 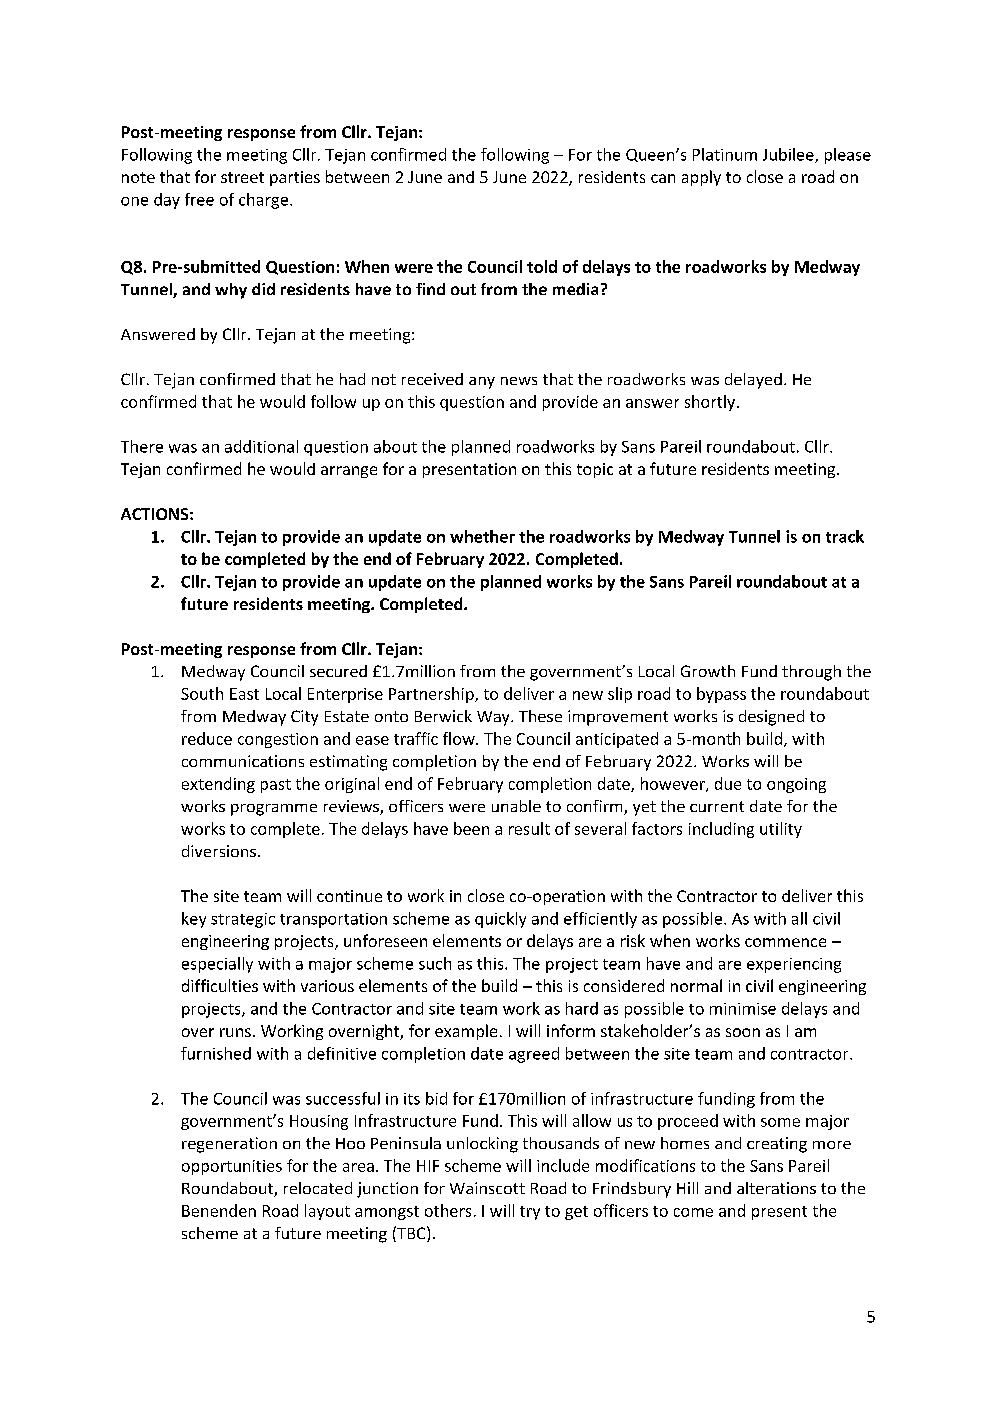 I want to click on told, so click(x=542, y=266).
